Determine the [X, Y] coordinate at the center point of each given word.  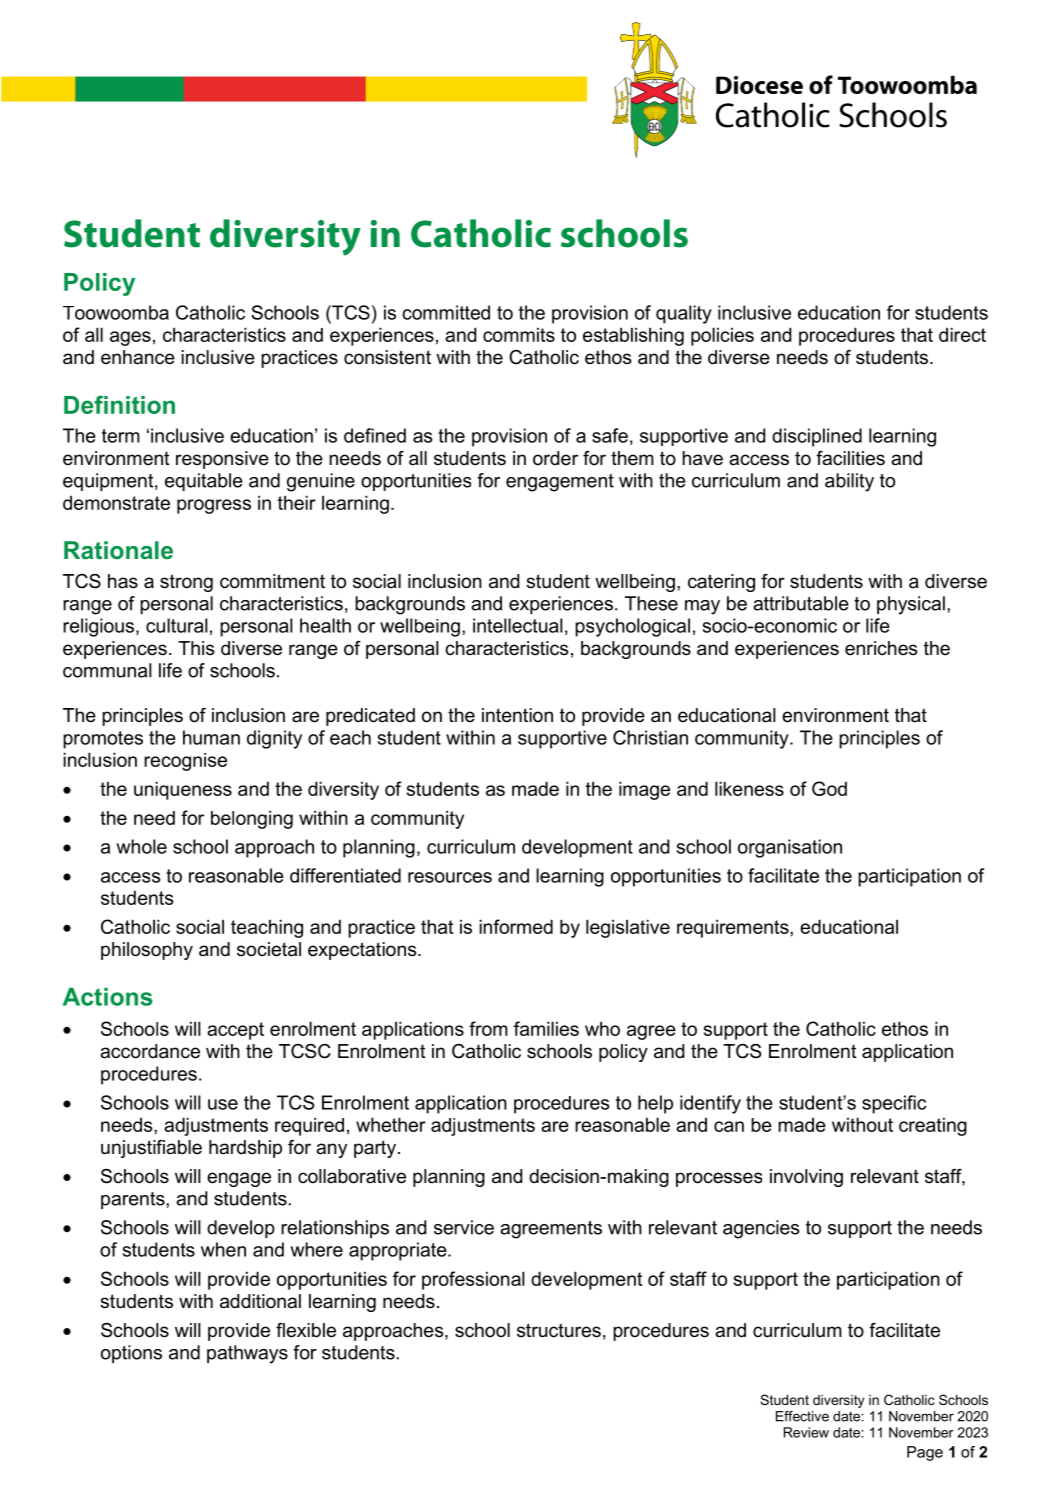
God [829, 788]
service [464, 1227]
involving [806, 1178]
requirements [734, 928]
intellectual [518, 625]
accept [235, 1031]
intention [517, 715]
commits [519, 334]
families [546, 1028]
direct [962, 334]
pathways [247, 1354]
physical [911, 605]
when [223, 1249]
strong [186, 583]
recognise [185, 762]
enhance [138, 357]
